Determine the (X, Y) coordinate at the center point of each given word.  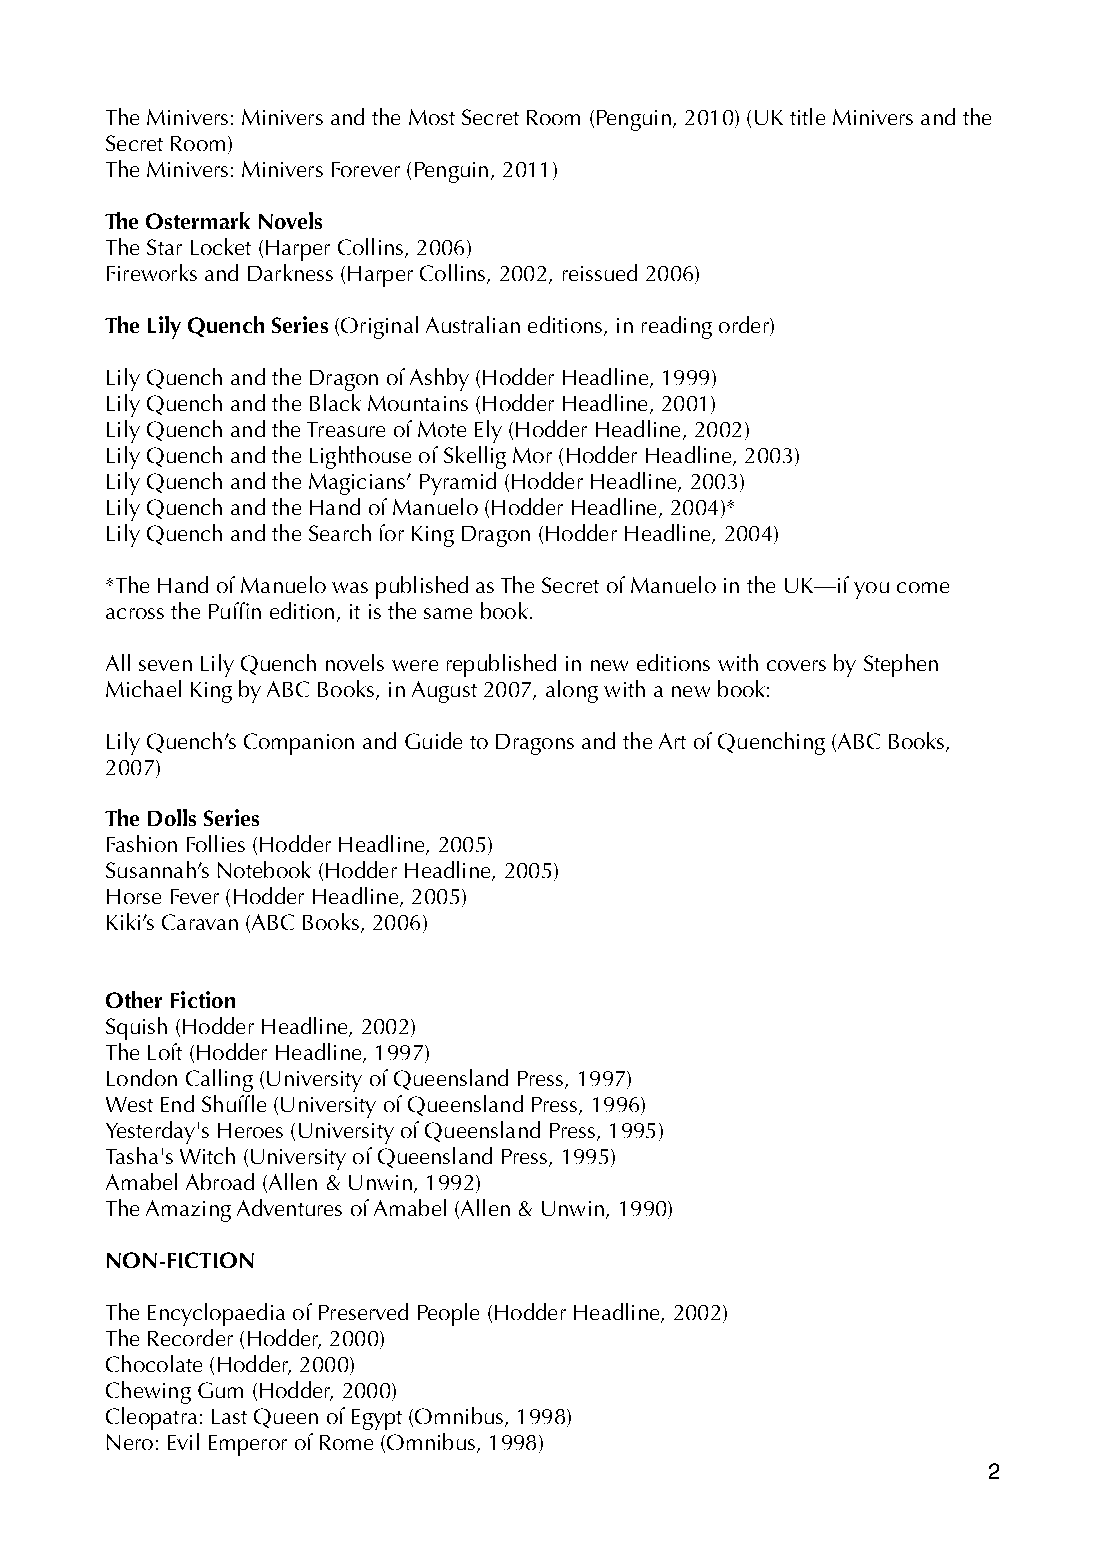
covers (796, 665)
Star (164, 247)
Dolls (172, 817)
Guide (433, 740)
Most (432, 117)
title (807, 116)
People (448, 1314)
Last (229, 1416)
